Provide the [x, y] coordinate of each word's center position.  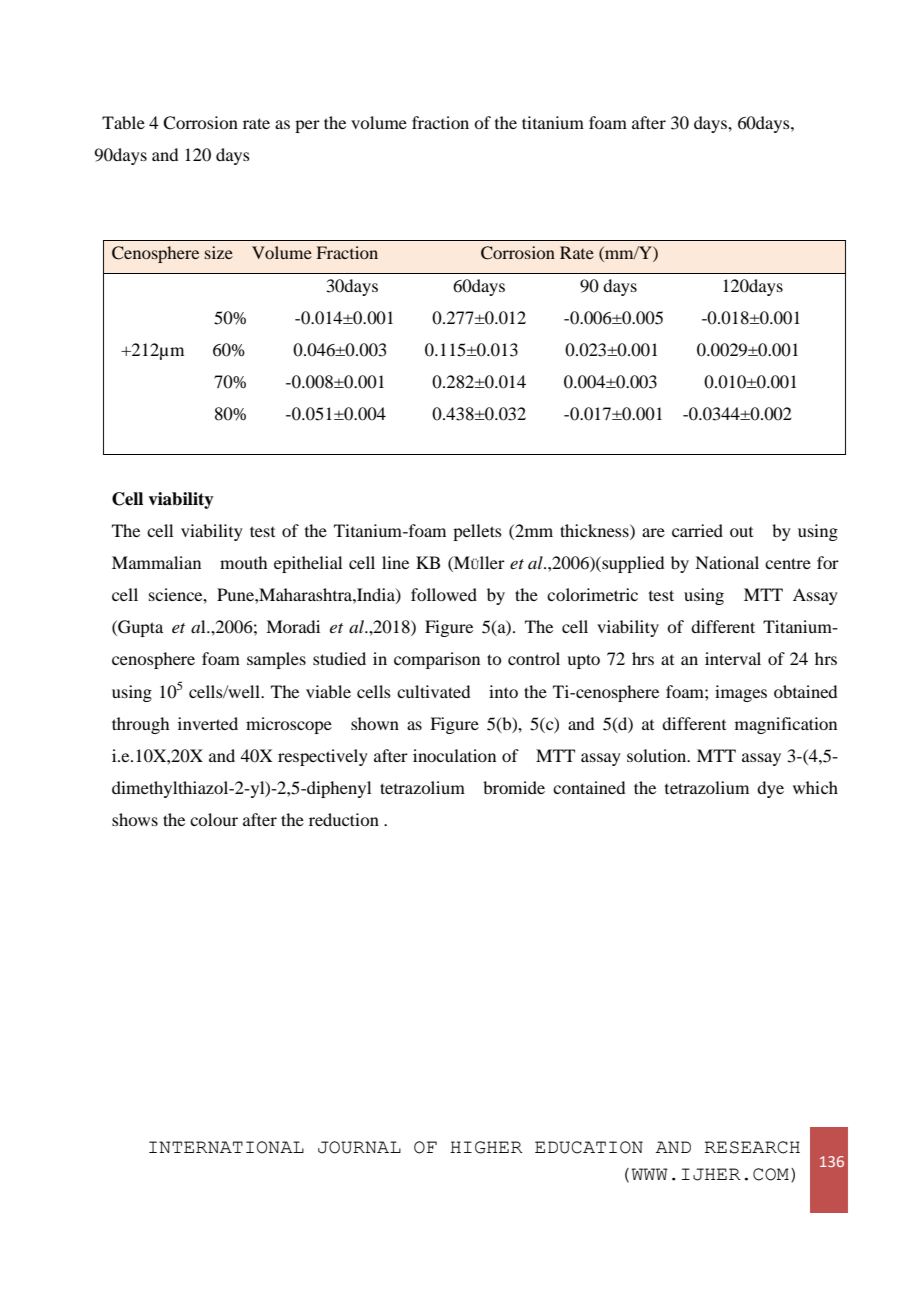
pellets [477, 532]
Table [123, 122]
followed [444, 594]
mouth [243, 562]
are [653, 532]
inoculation [454, 755]
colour [214, 819]
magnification [786, 725]
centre [788, 563]
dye [770, 789]
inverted [208, 723]
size [219, 252]
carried [697, 530]
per [307, 126]
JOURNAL [359, 1147]
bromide [514, 787]
